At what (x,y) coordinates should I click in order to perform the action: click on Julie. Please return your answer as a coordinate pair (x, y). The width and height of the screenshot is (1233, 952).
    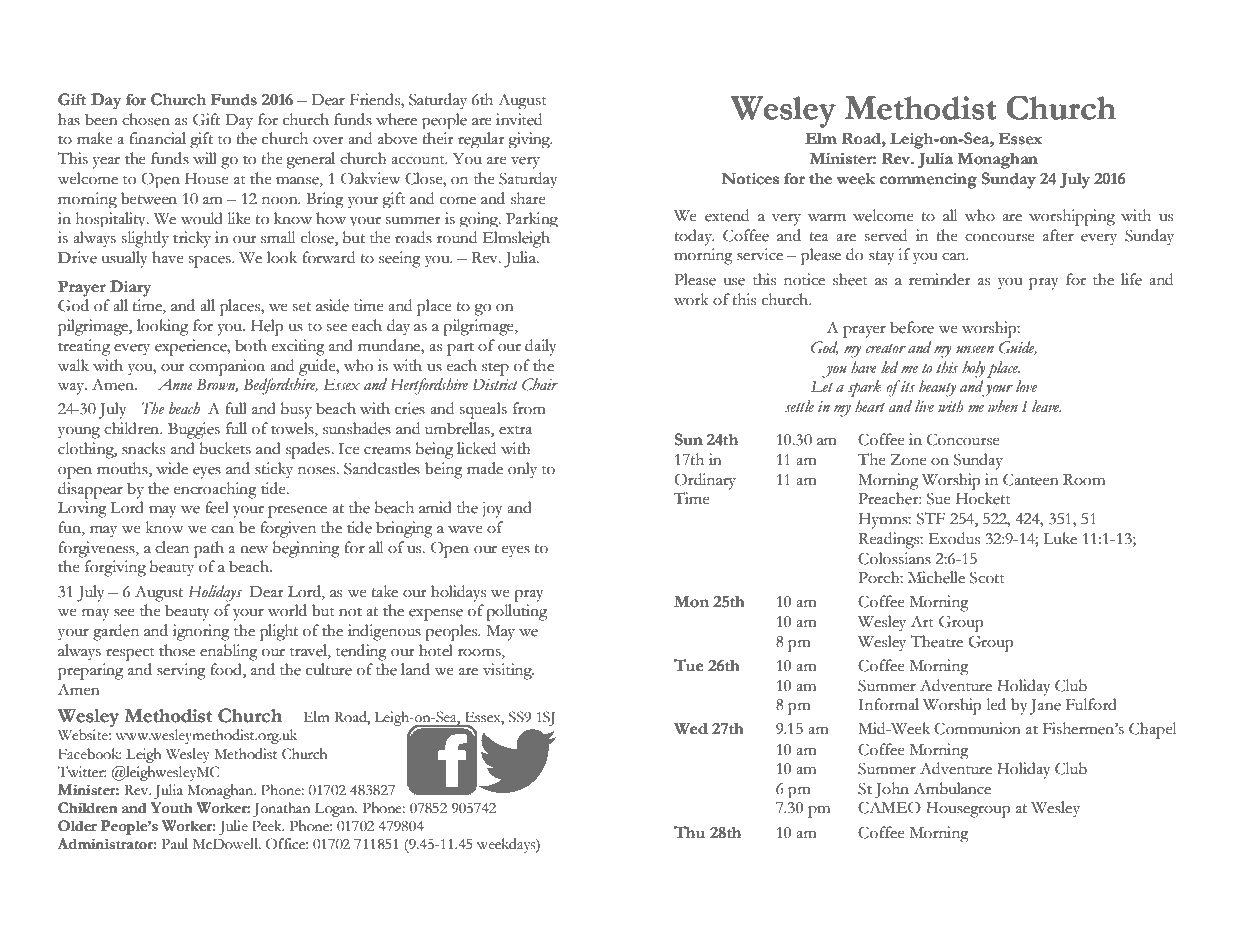
    Looking at the image, I should click on (233, 827).
